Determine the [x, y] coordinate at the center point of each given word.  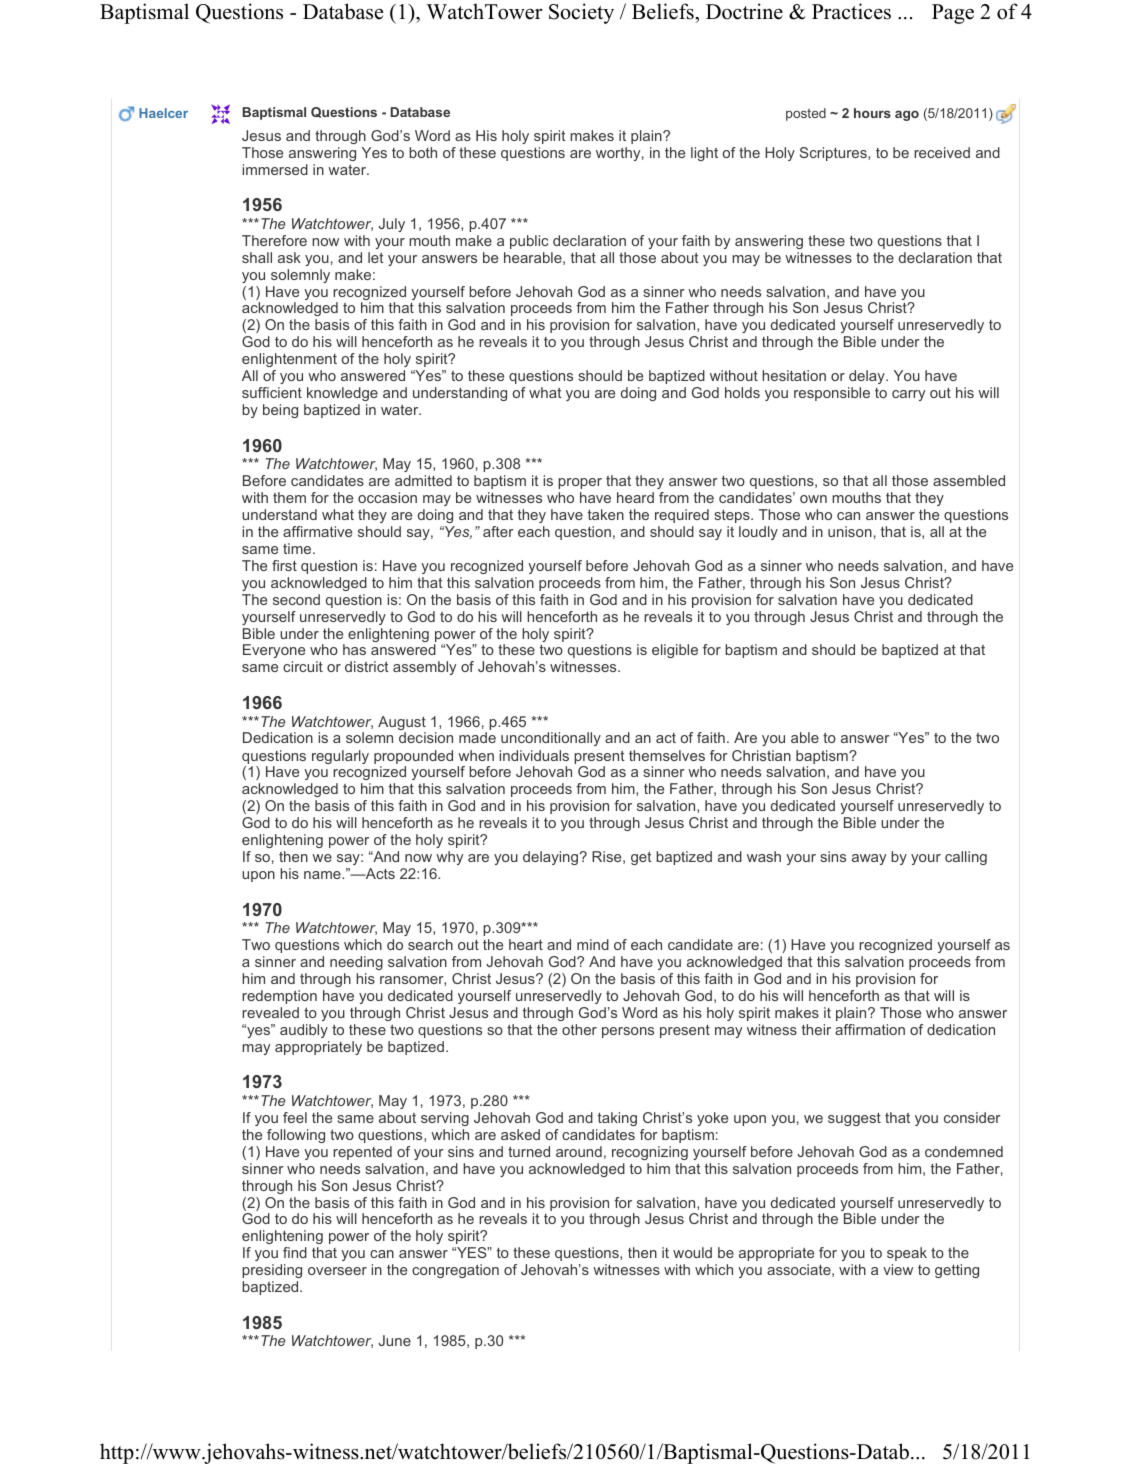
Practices [851, 11]
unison [850, 531]
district [367, 666]
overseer [337, 1271]
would [692, 1252]
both [423, 152]
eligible [675, 651]
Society [581, 13]
